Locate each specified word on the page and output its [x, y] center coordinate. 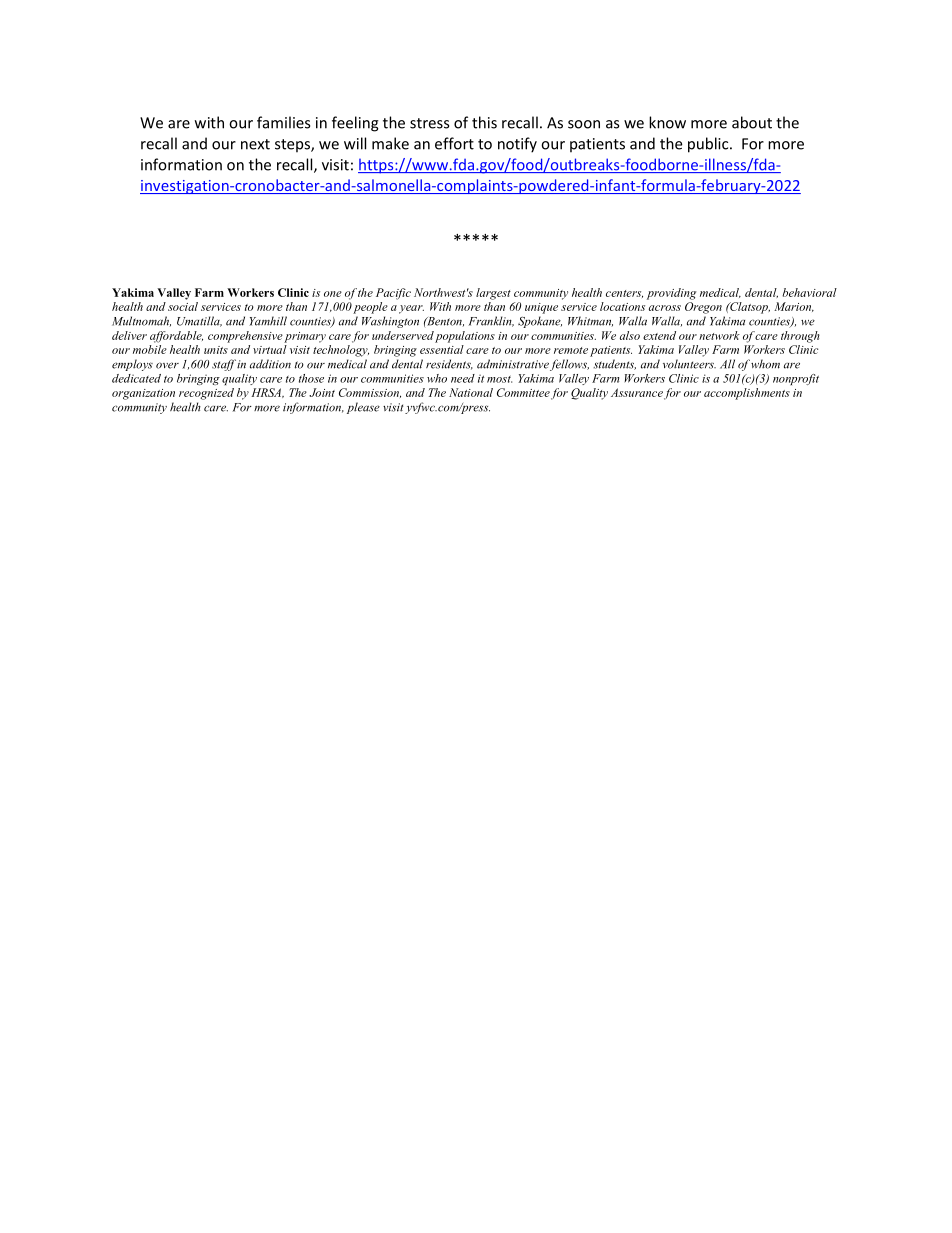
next [255, 144]
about [752, 122]
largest [493, 294]
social [183, 306]
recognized [206, 394]
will [355, 143]
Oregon [703, 308]
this [484, 122]
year [411, 309]
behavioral [809, 292]
